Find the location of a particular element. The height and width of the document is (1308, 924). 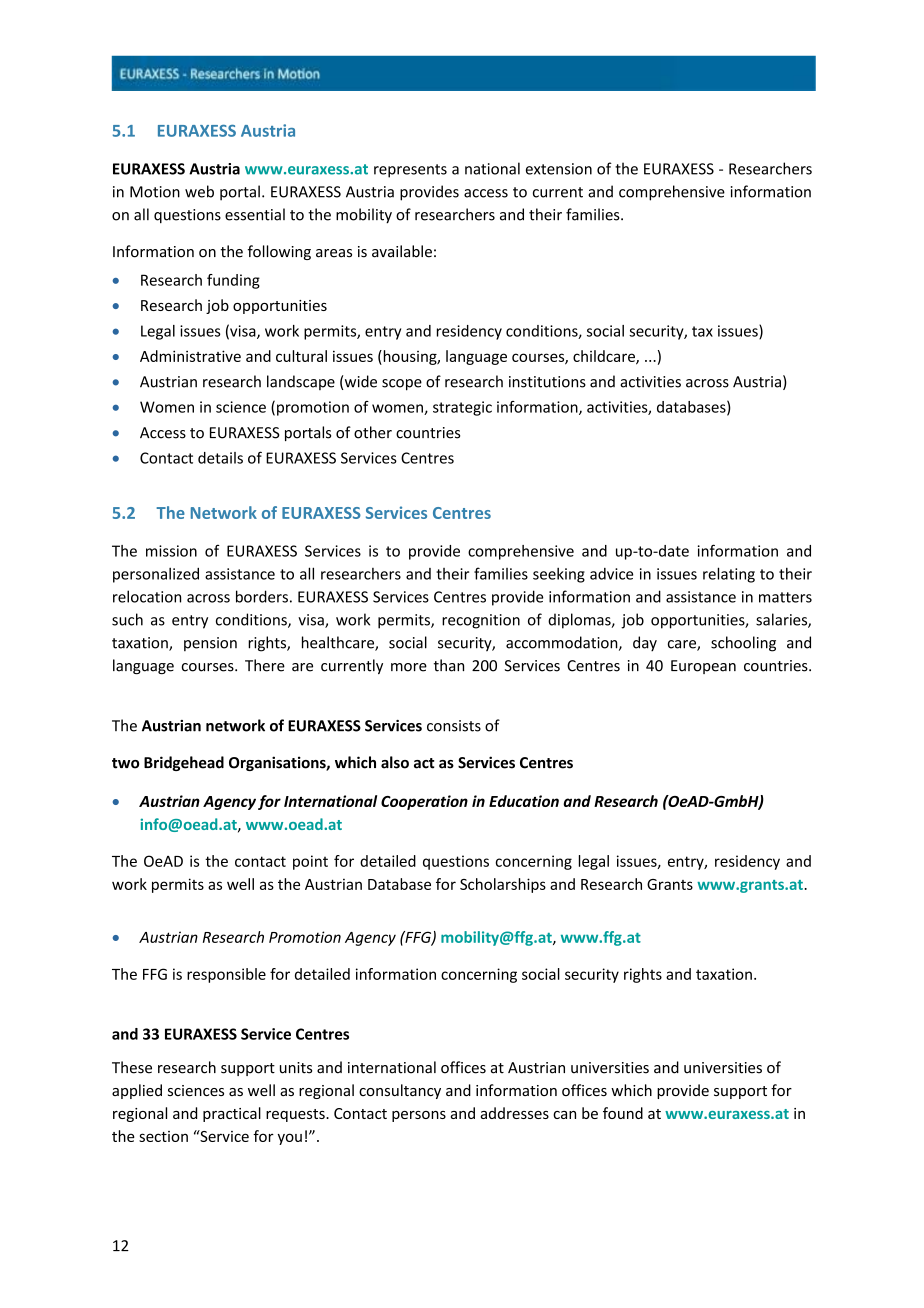

represents is located at coordinates (410, 171).
